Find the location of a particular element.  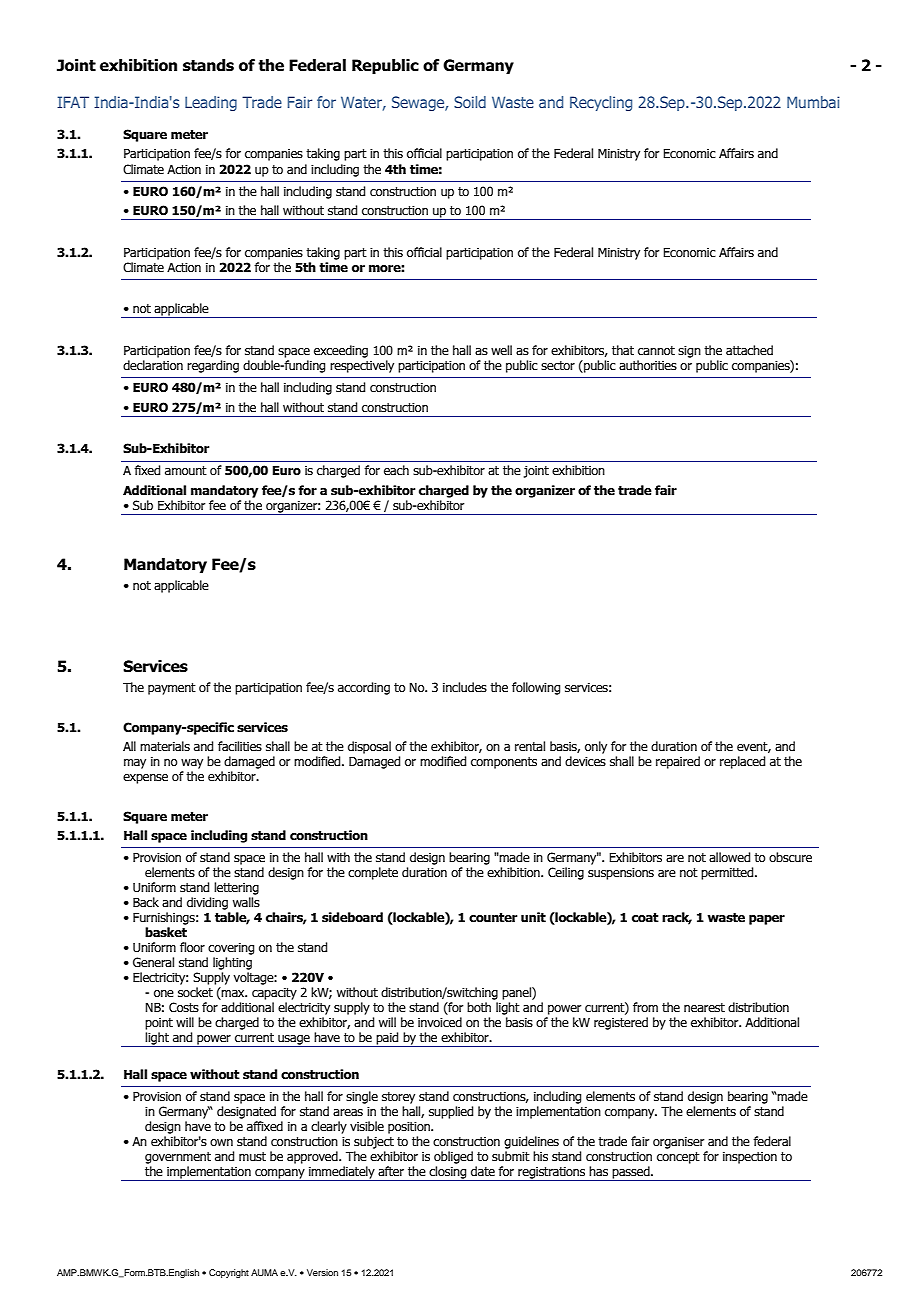

Mumbai is located at coordinates (813, 102).
